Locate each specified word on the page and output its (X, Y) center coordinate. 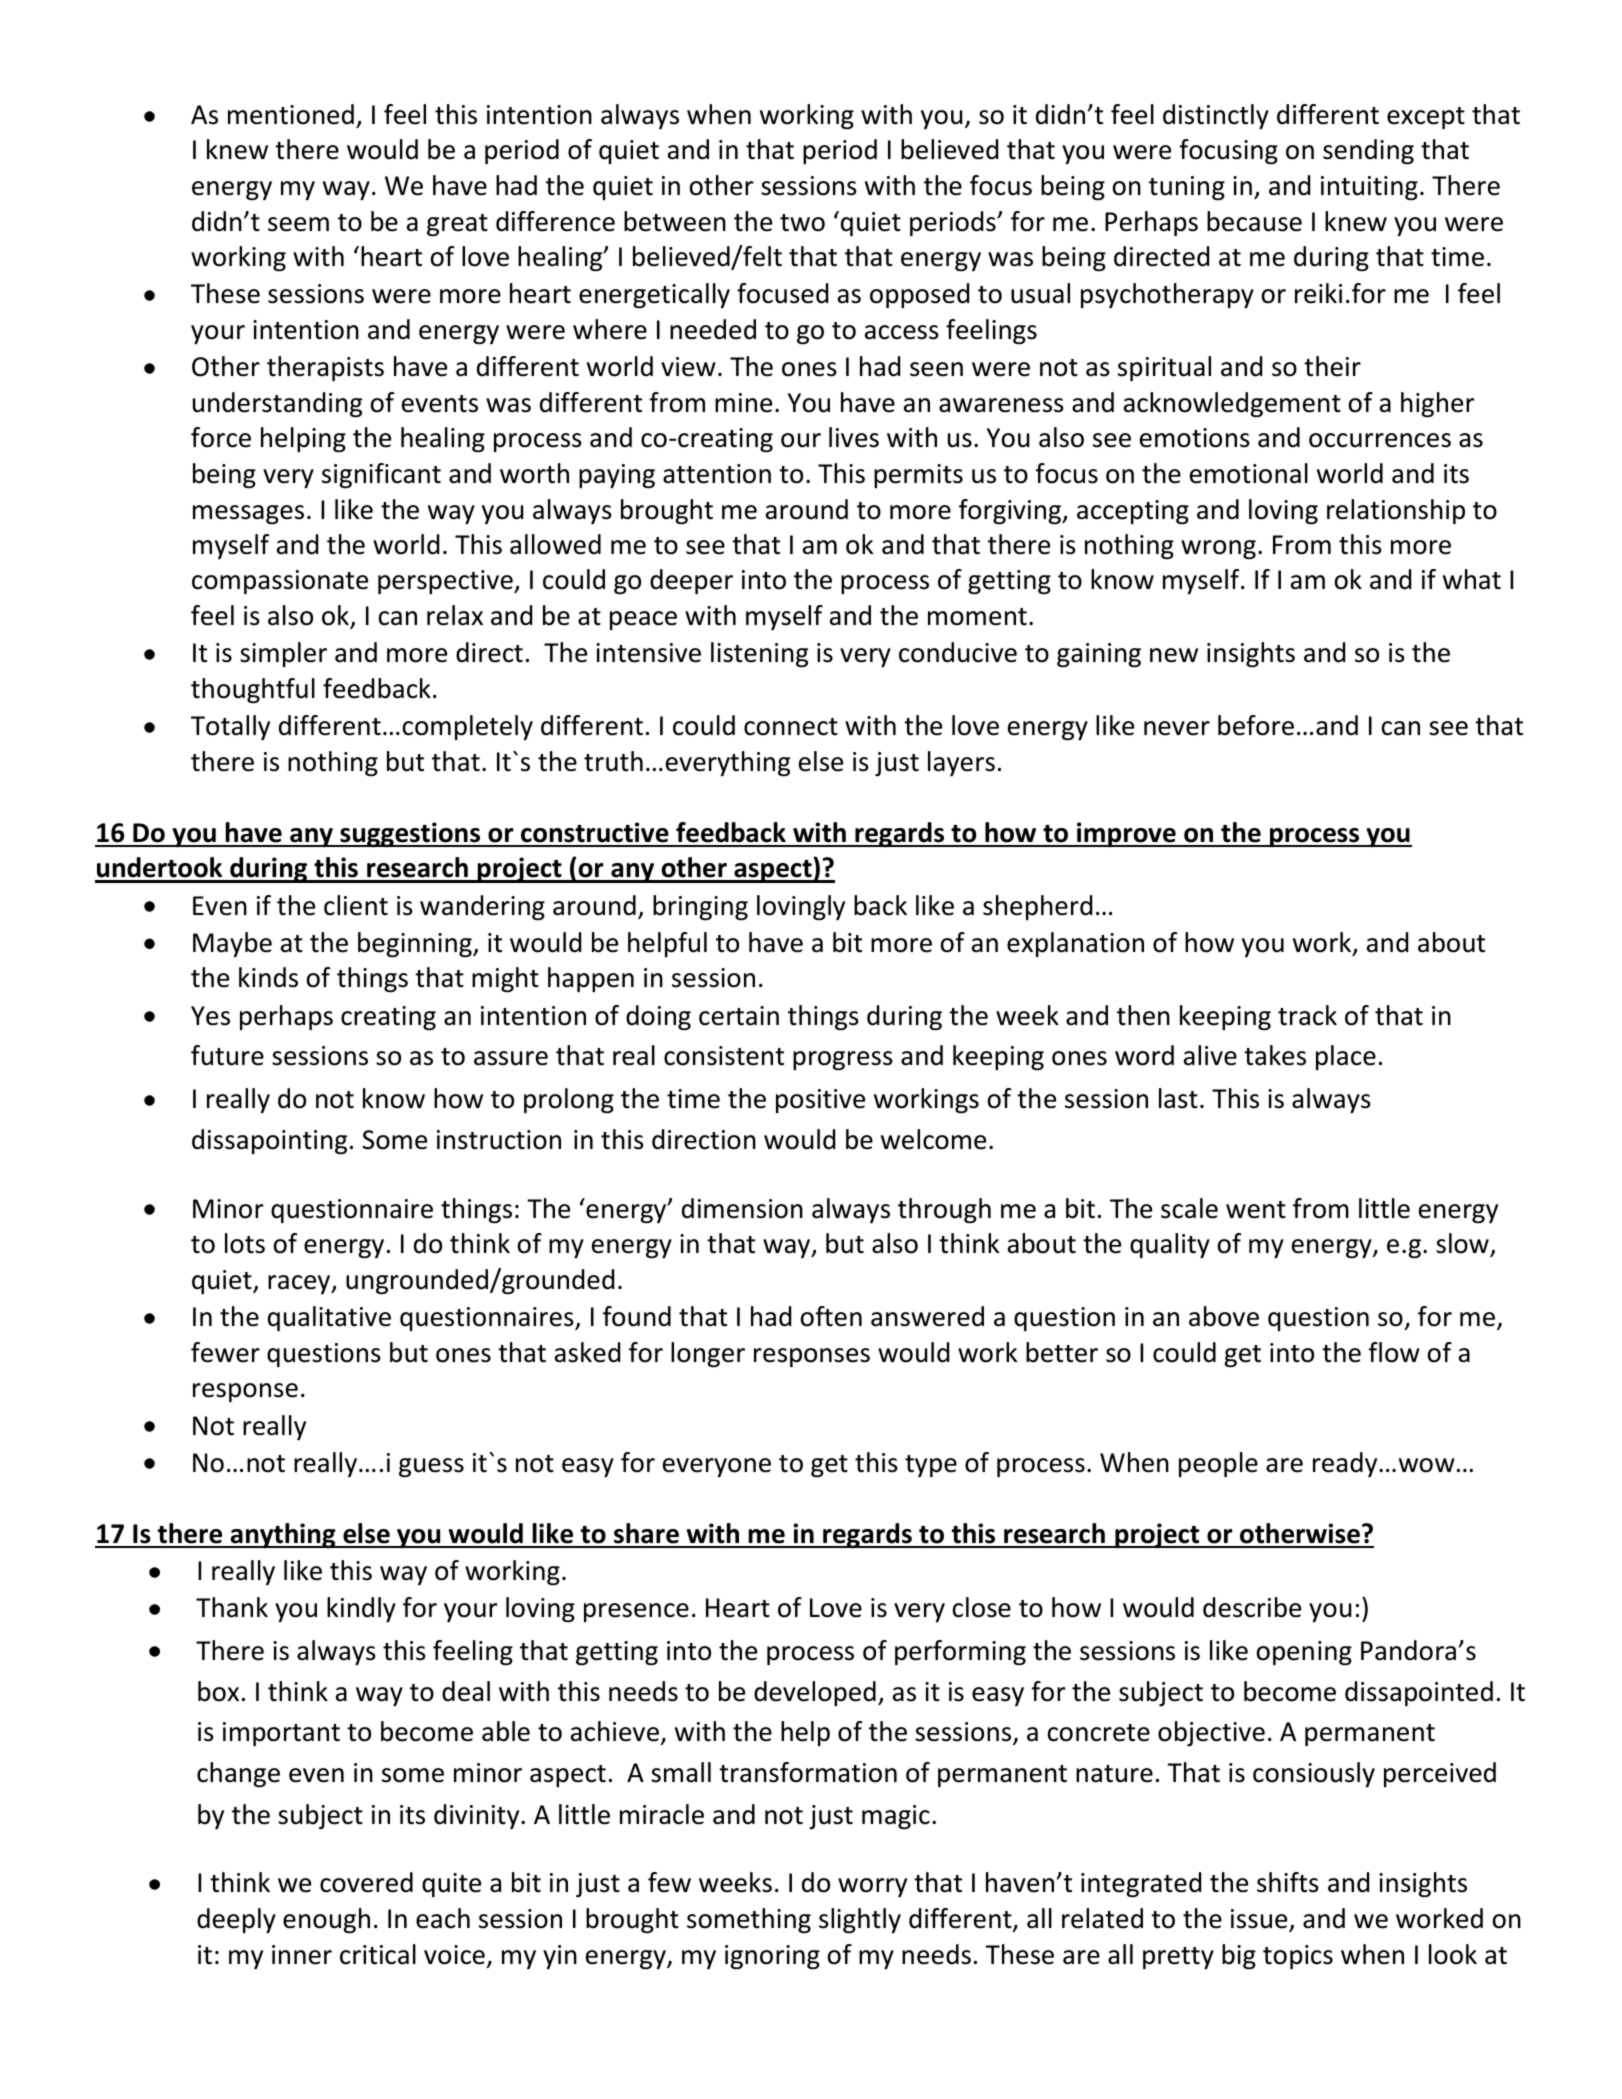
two (802, 223)
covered (366, 1882)
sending (1368, 152)
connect (791, 727)
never (1177, 728)
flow (1394, 1352)
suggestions (410, 835)
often (831, 1316)
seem (298, 224)
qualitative (329, 1318)
